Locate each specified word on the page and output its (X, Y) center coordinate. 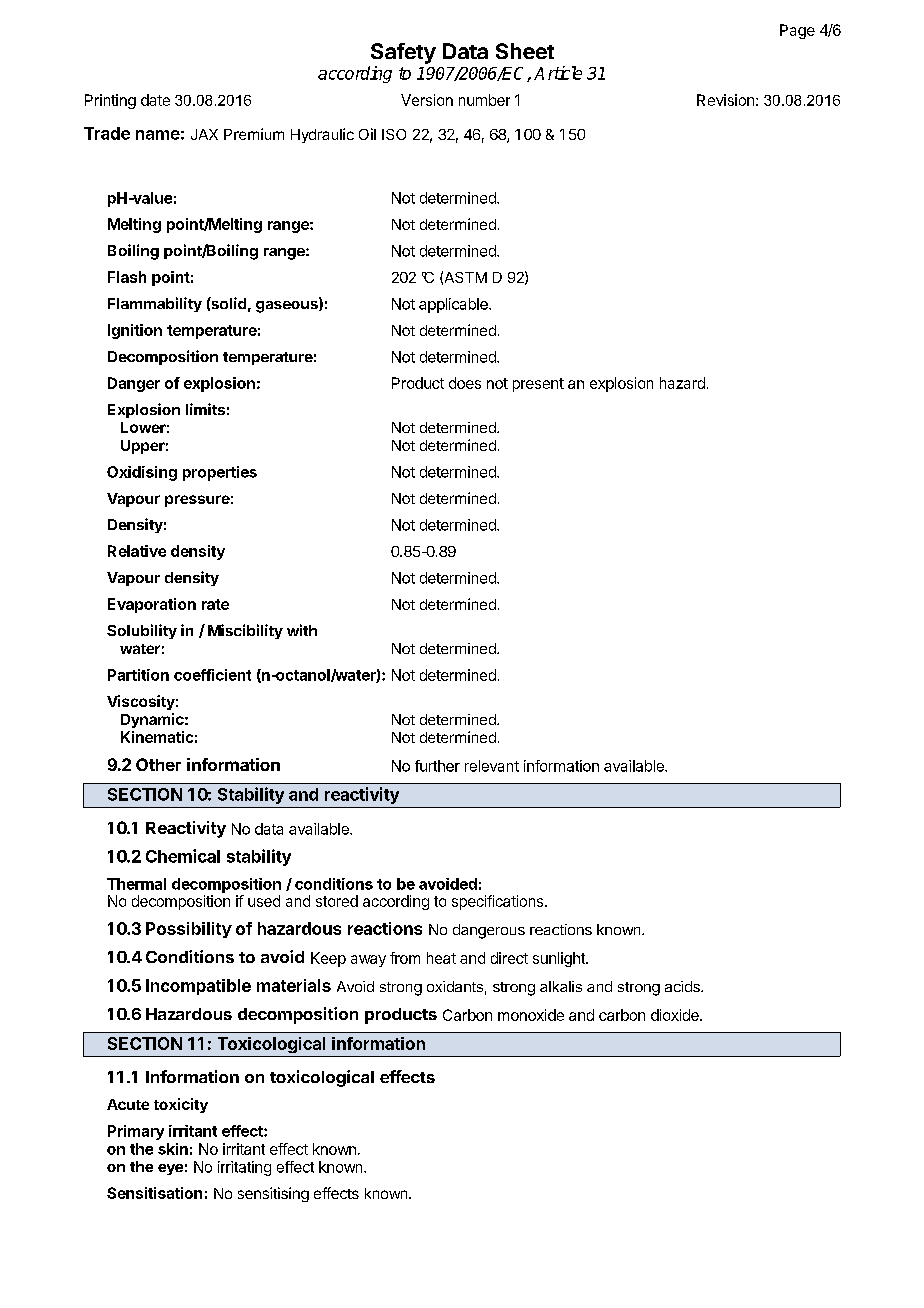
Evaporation (152, 605)
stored (337, 901)
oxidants (455, 986)
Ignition (135, 331)
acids (683, 986)
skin (173, 1149)
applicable (454, 305)
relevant (492, 766)
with (302, 630)
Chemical (183, 856)
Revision (725, 100)
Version (427, 100)
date (155, 100)
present (538, 385)
